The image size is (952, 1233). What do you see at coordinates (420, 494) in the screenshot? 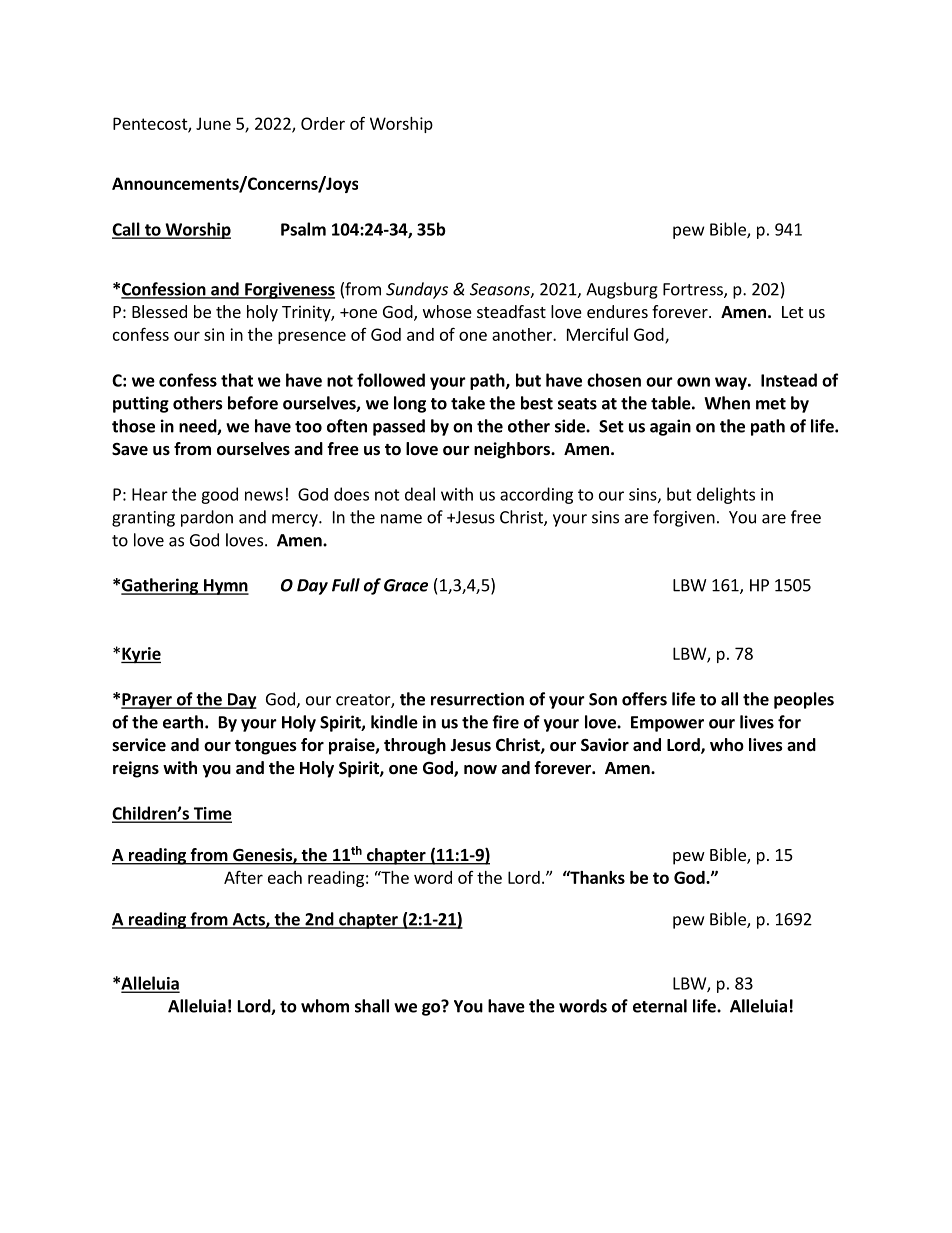
I see `deal` at bounding box center [420, 494].
